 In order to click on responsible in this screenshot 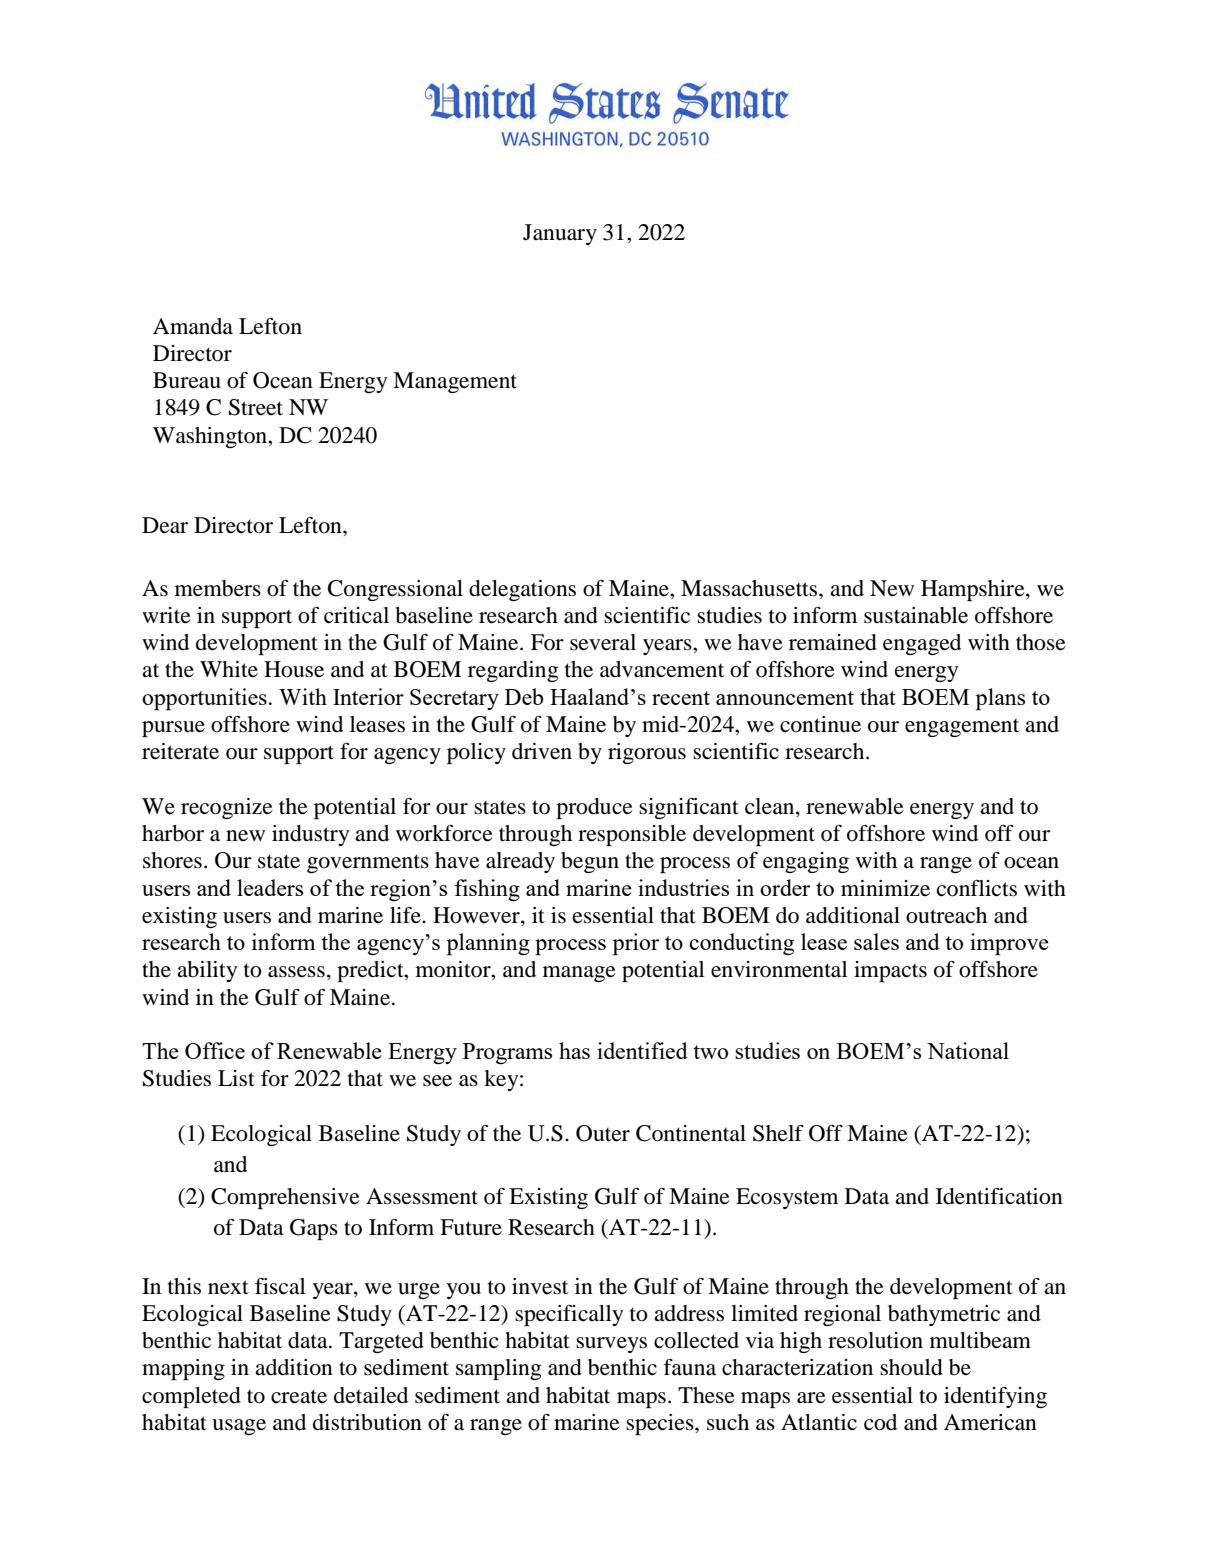, I will do `click(632, 835)`.
